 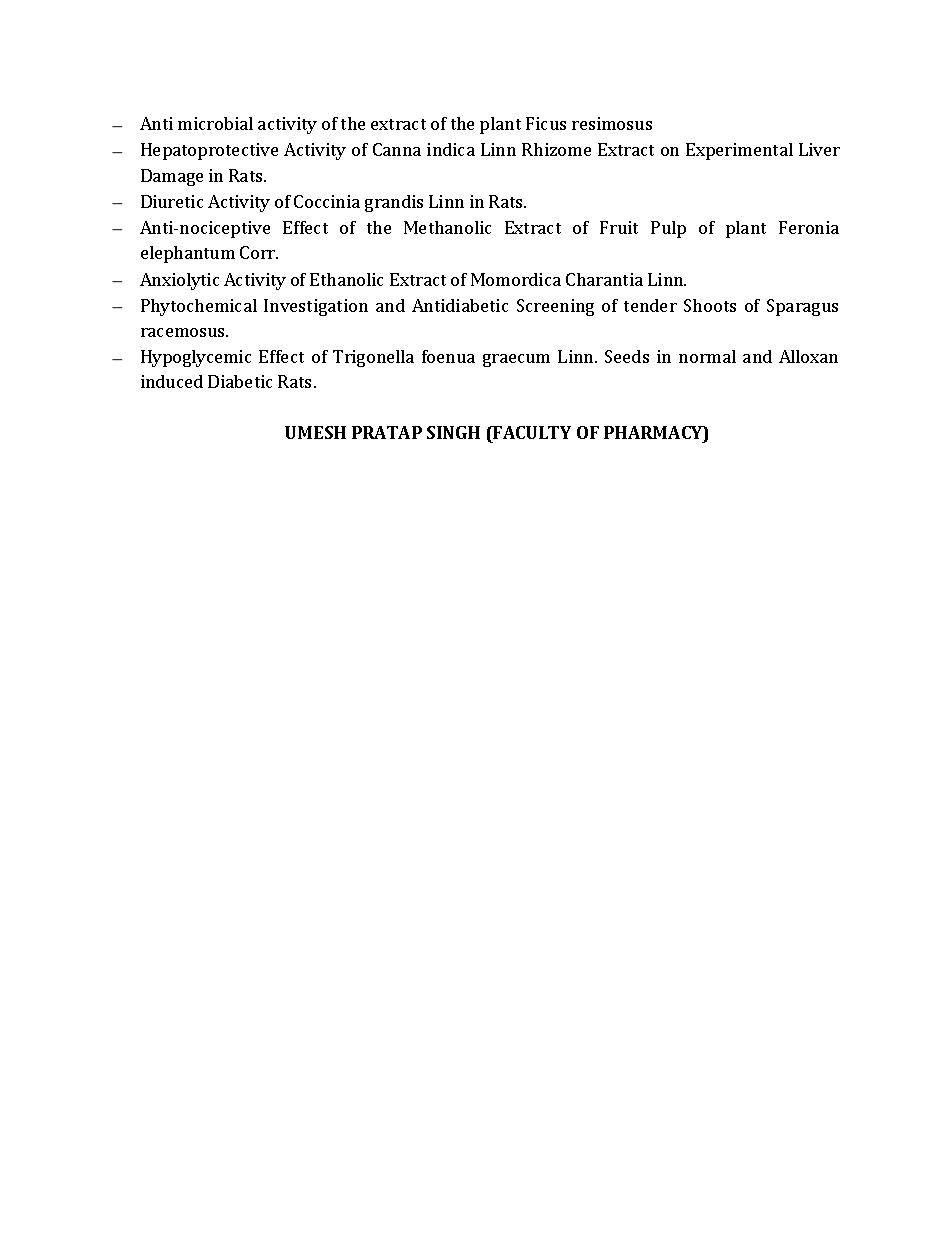 What do you see at coordinates (555, 307) in the screenshot?
I see `Screening` at bounding box center [555, 307].
